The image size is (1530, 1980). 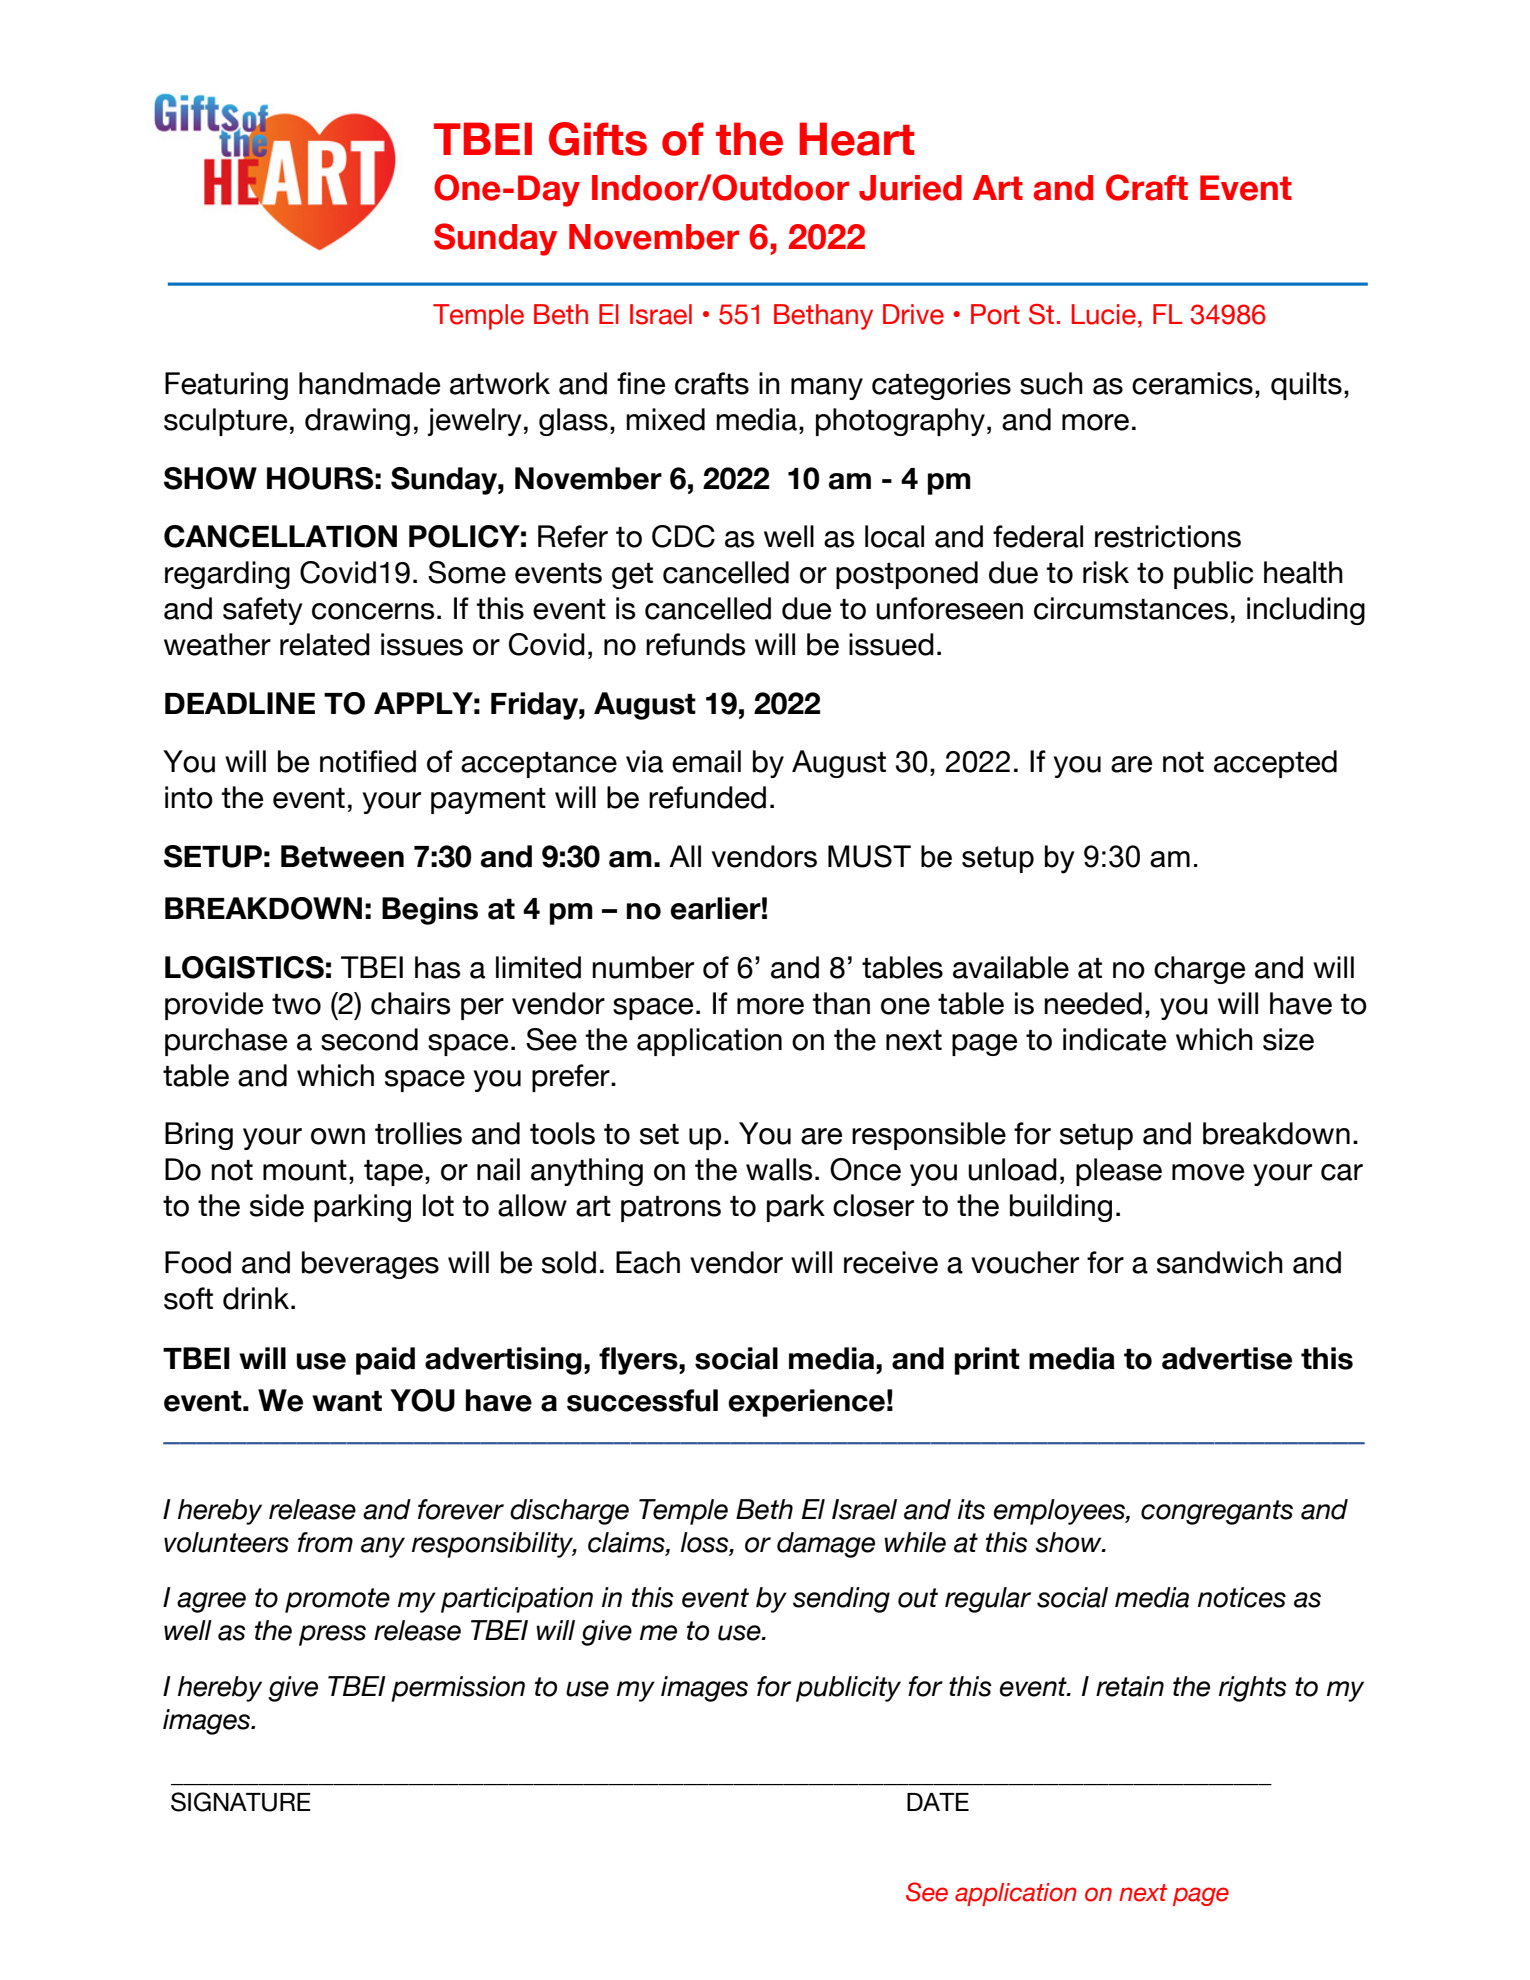 What do you see at coordinates (1227, 1358) in the page?
I see `advertise` at bounding box center [1227, 1358].
